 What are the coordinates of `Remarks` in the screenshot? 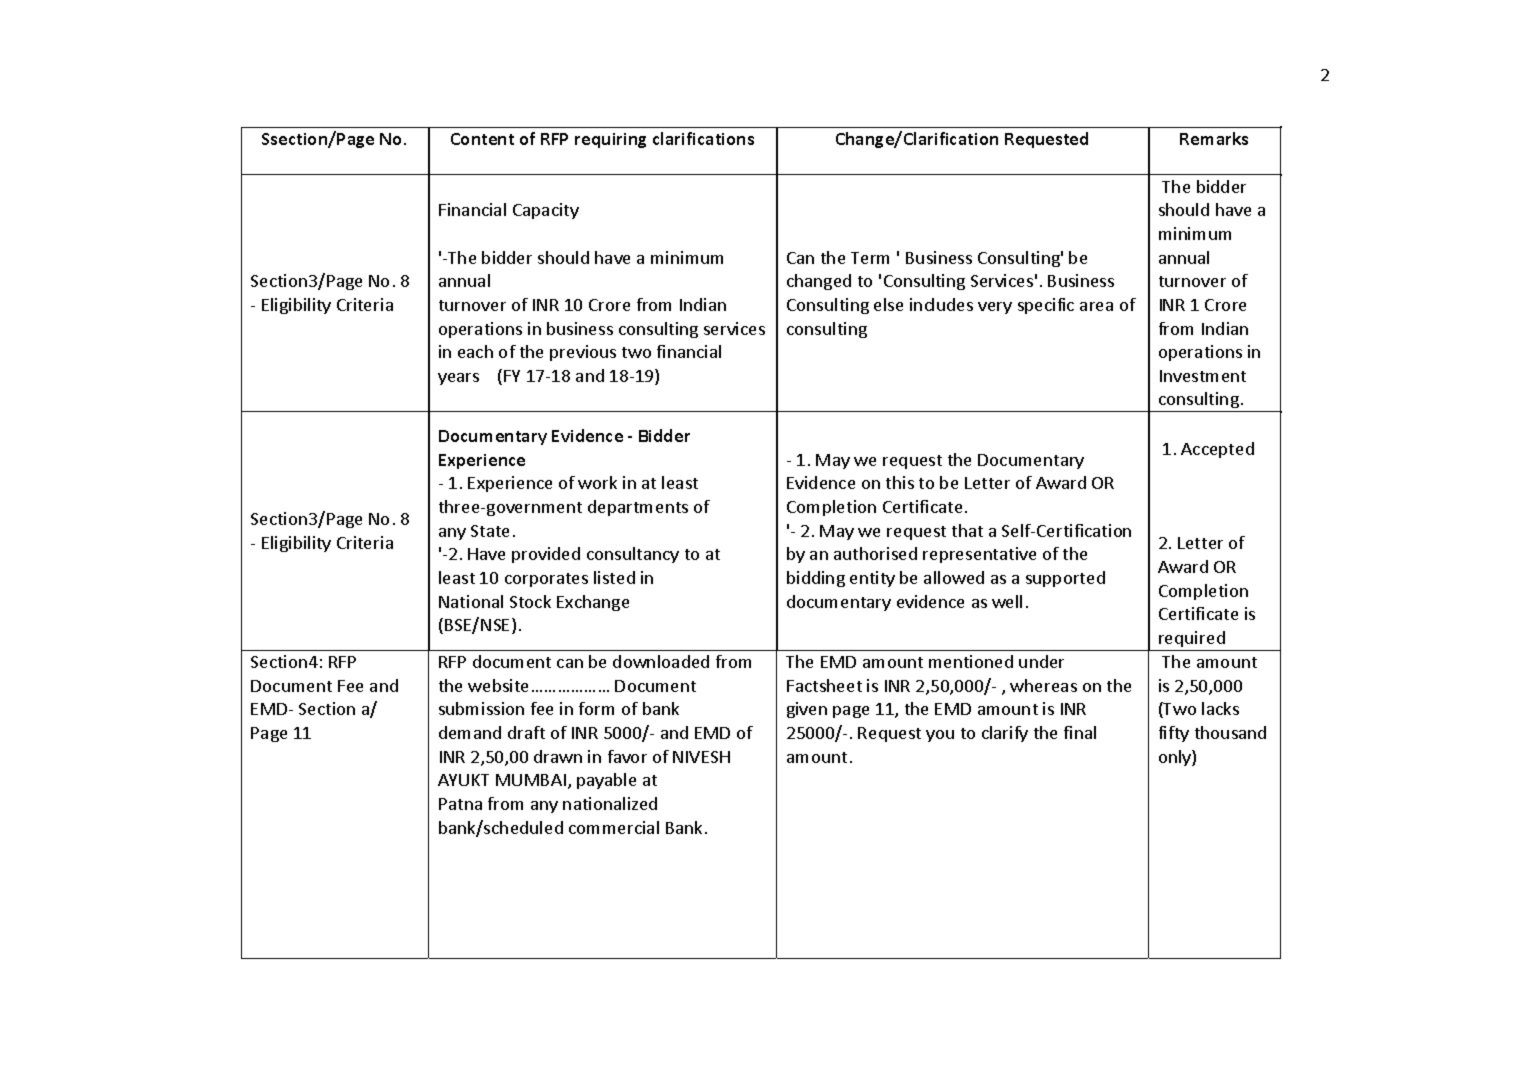 It's located at (1214, 138).
